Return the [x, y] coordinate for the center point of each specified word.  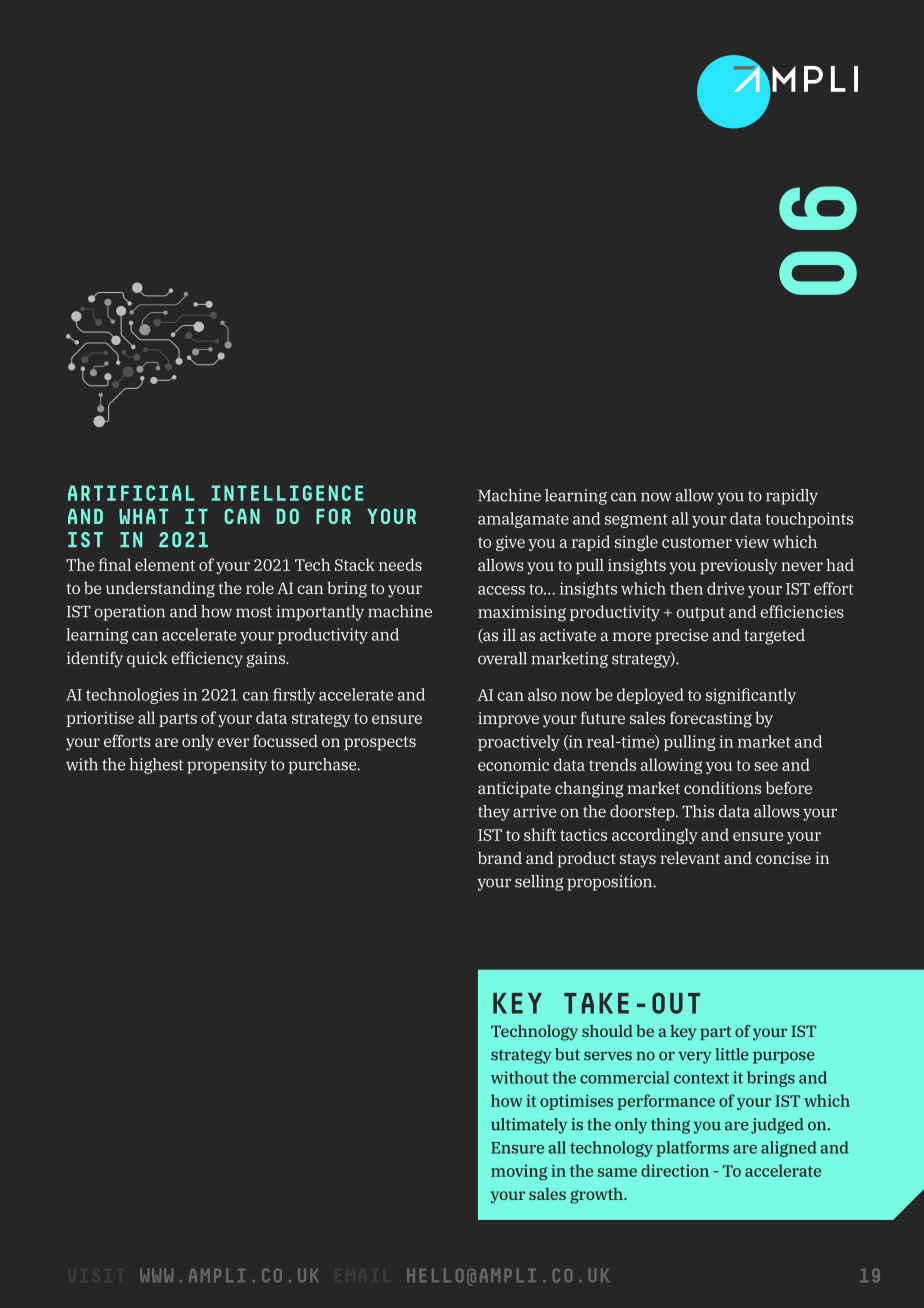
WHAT [143, 516]
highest [156, 766]
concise [783, 858]
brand [500, 858]
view [752, 542]
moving [519, 1172]
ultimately [529, 1126]
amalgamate [523, 520]
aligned [789, 1149]
